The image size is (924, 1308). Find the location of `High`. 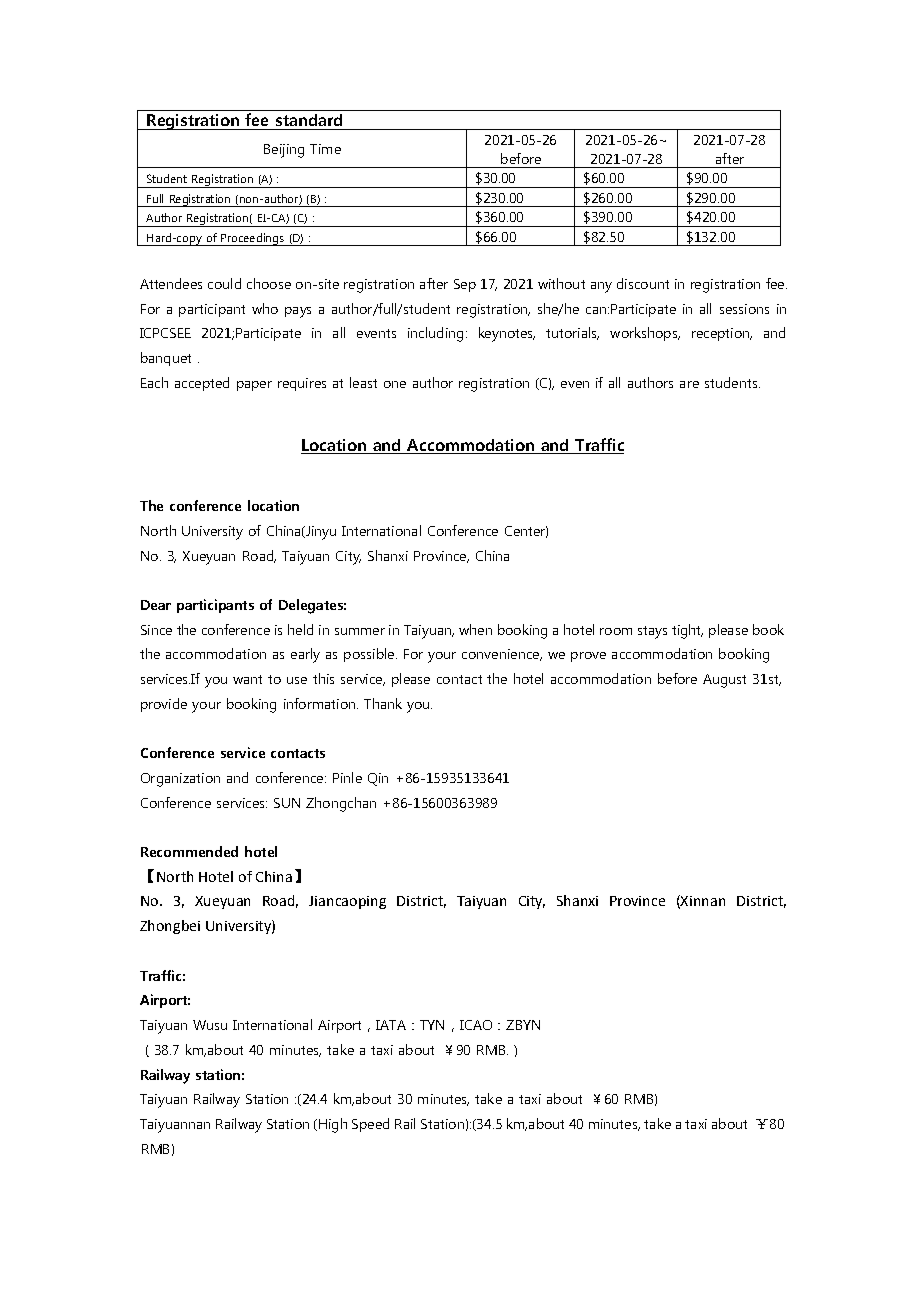

High is located at coordinates (333, 1125).
